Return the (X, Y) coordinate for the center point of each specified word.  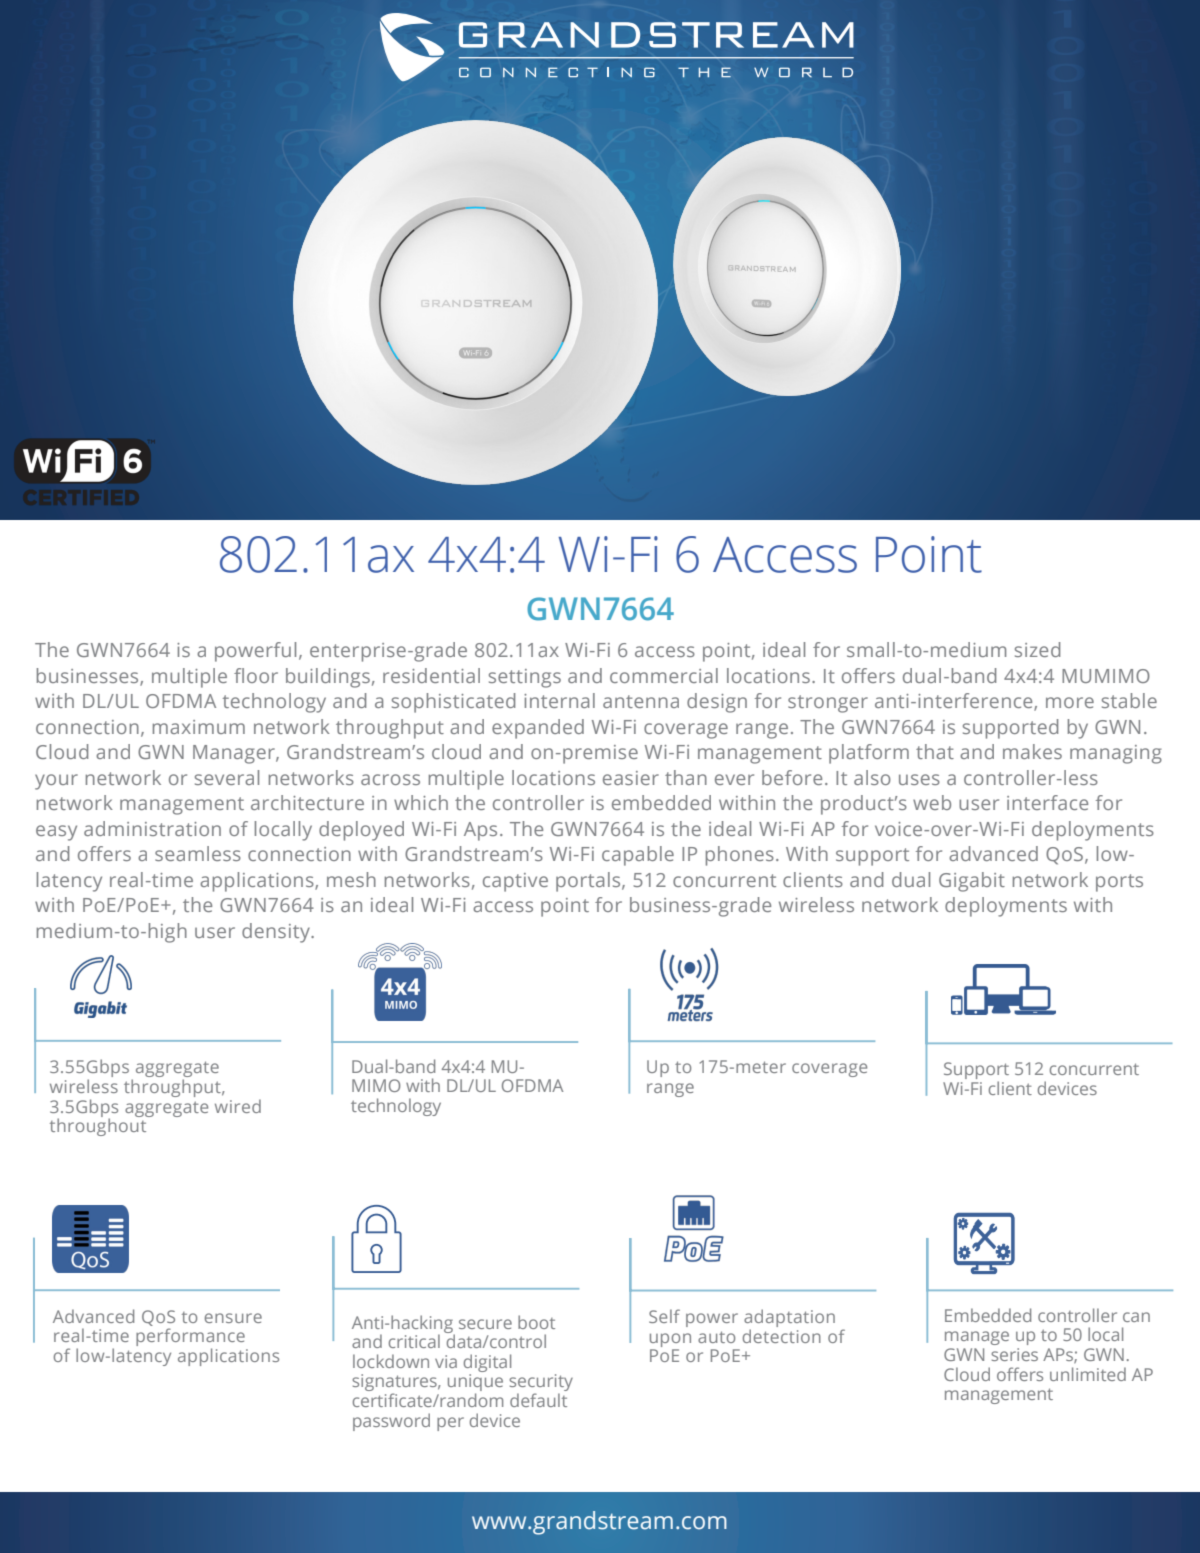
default (538, 1400)
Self (664, 1316)
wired (238, 1106)
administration (152, 828)
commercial (664, 675)
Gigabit (972, 882)
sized (1037, 649)
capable (638, 856)
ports (1119, 883)
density (277, 933)
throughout (99, 1126)
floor (256, 675)
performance (190, 1338)
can (1136, 1317)
